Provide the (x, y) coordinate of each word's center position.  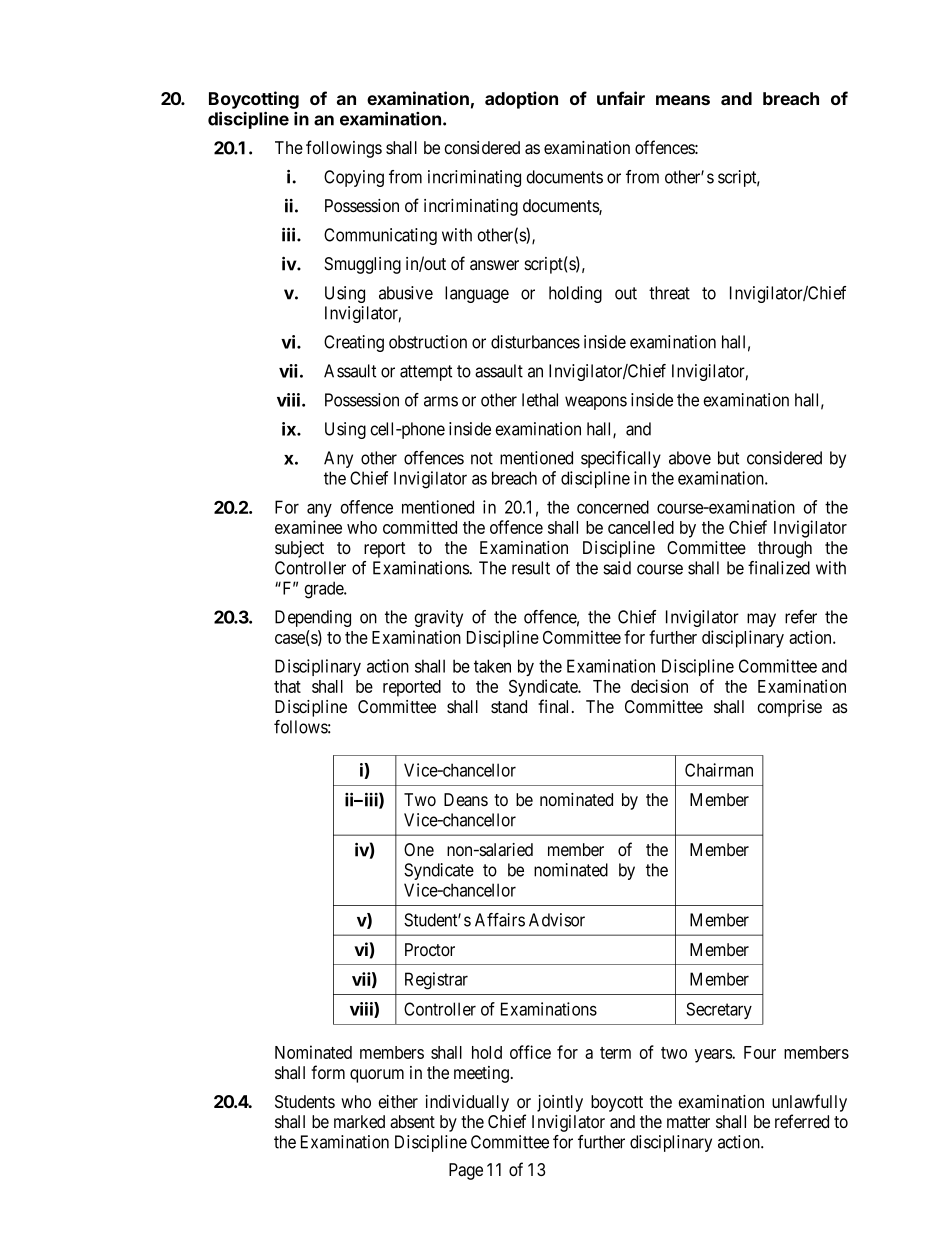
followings (344, 149)
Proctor (430, 949)
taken (492, 666)
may (761, 620)
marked (359, 1121)
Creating (354, 343)
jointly (560, 1103)
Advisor (557, 920)
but (728, 458)
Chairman (719, 770)
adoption (521, 100)
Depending (313, 618)
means (683, 100)
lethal (540, 400)
